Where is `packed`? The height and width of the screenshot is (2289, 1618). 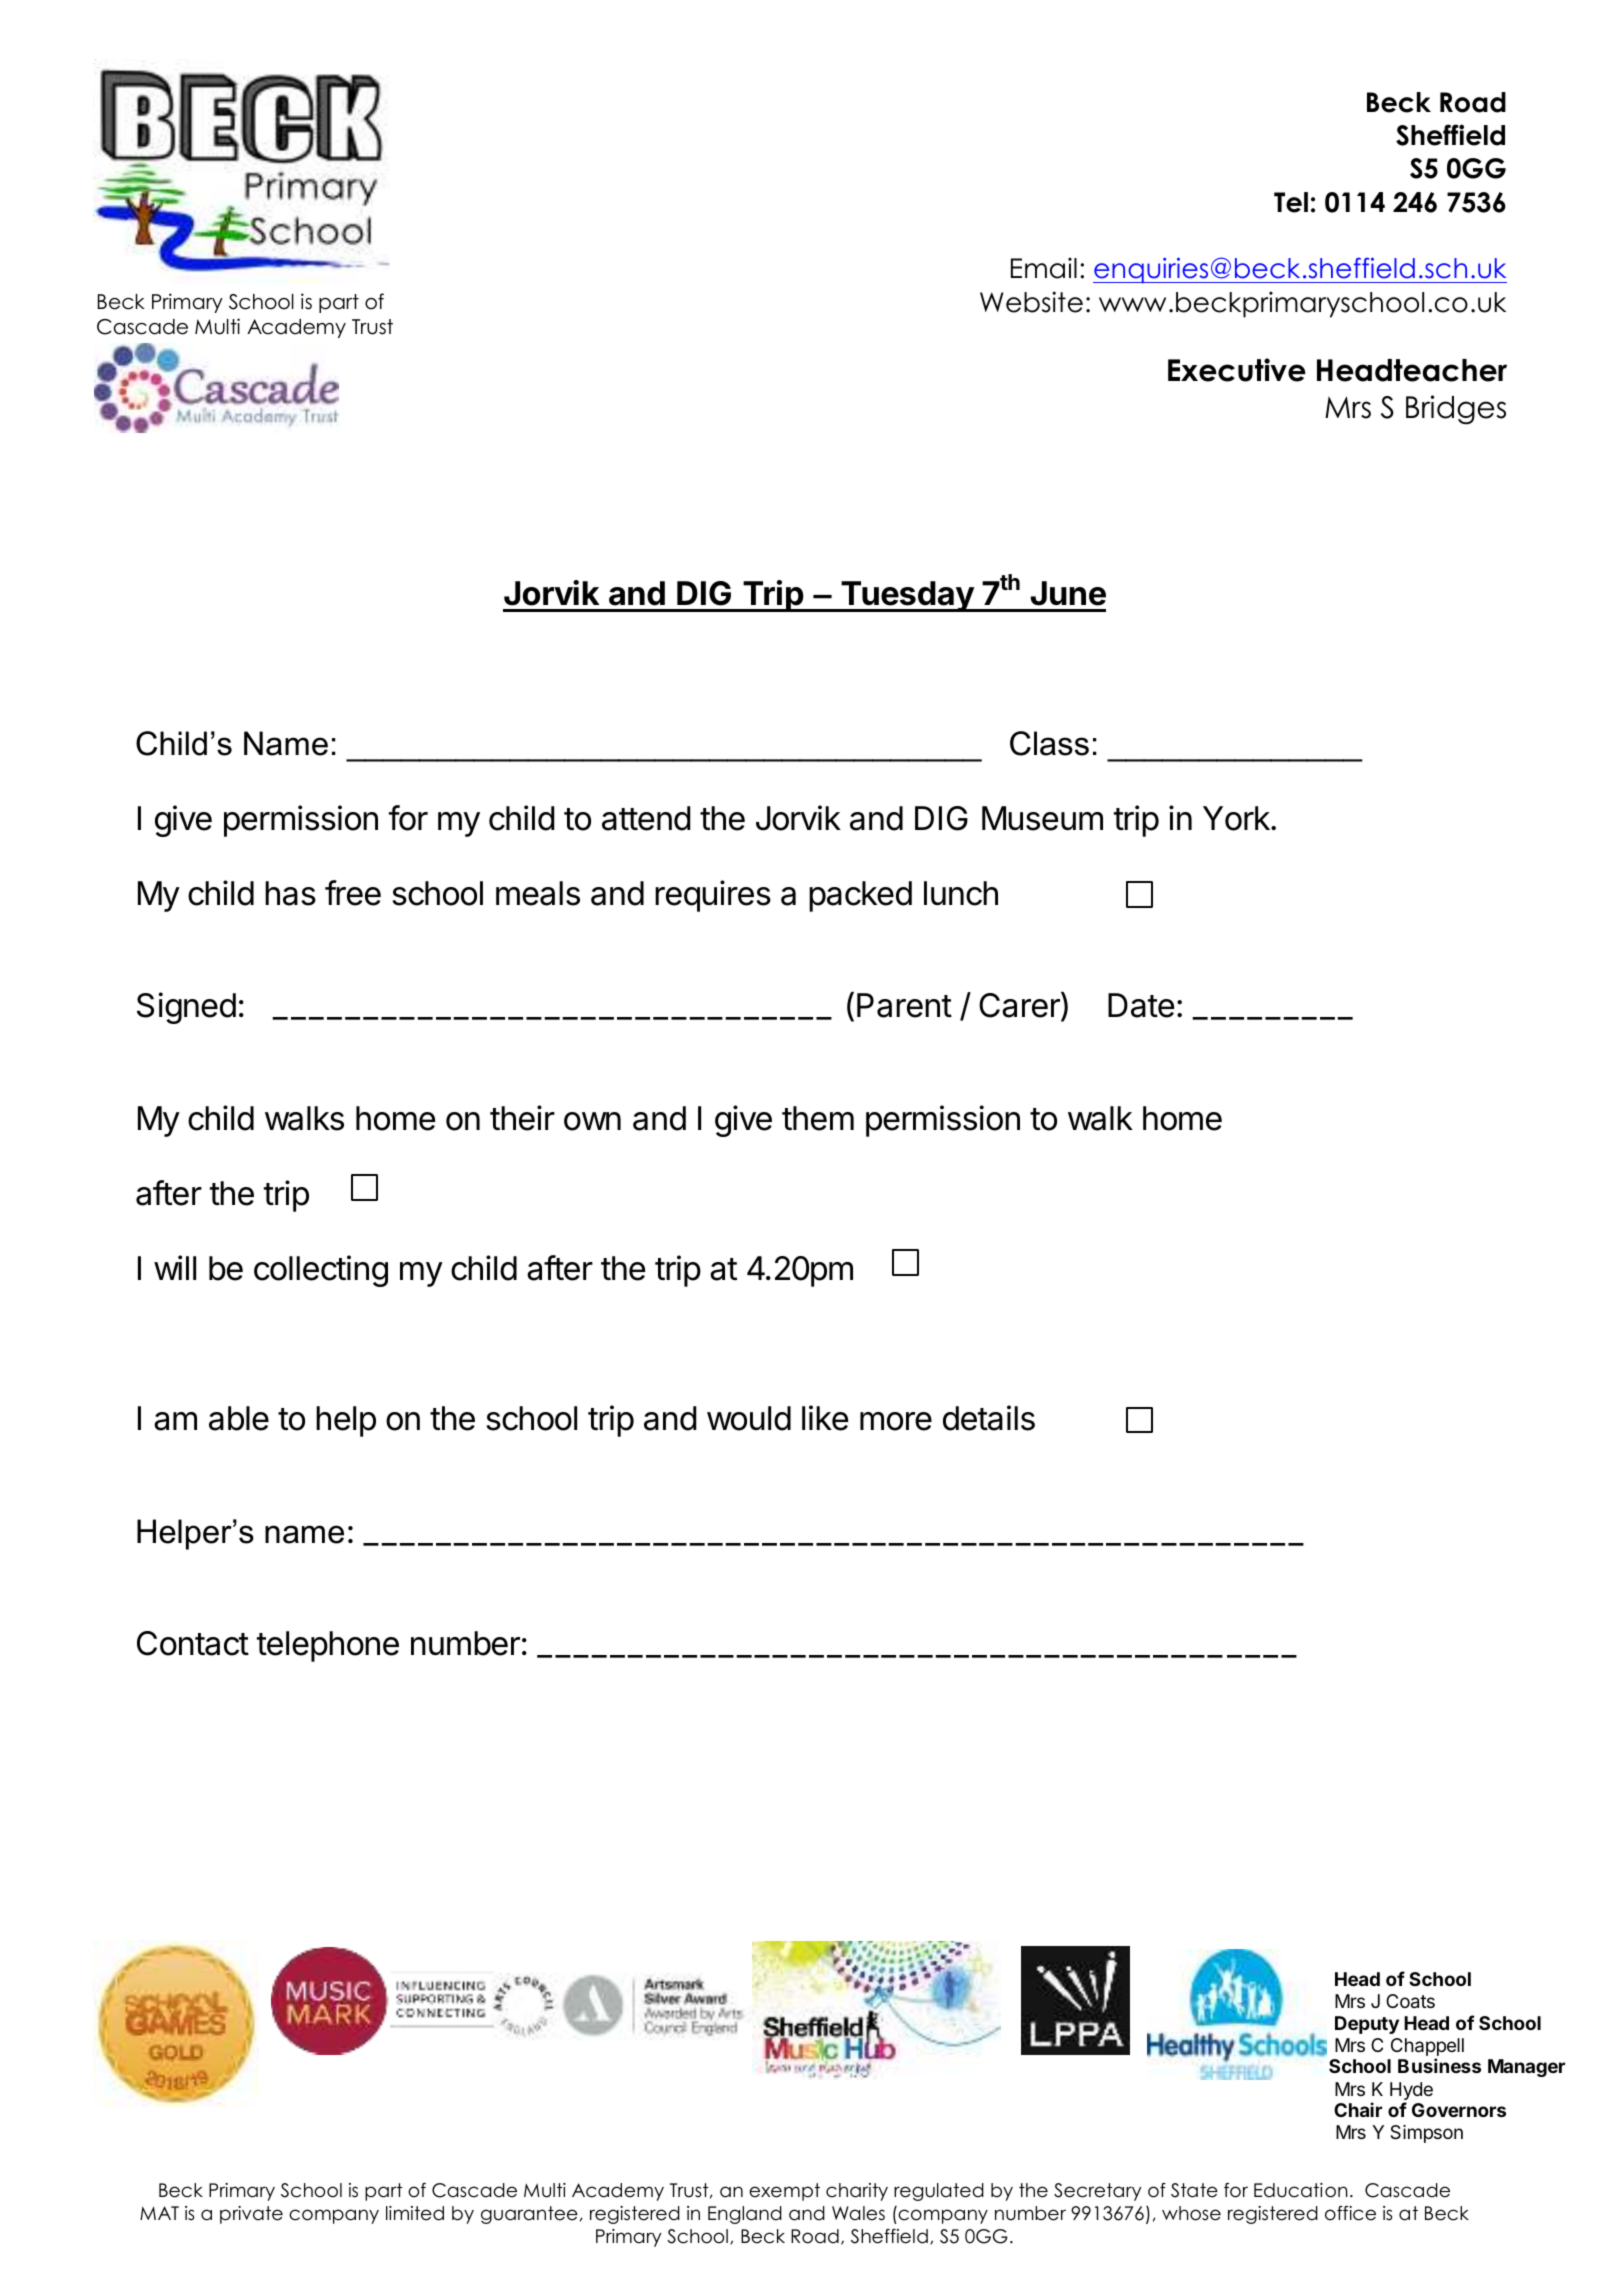
packed is located at coordinates (860, 896).
